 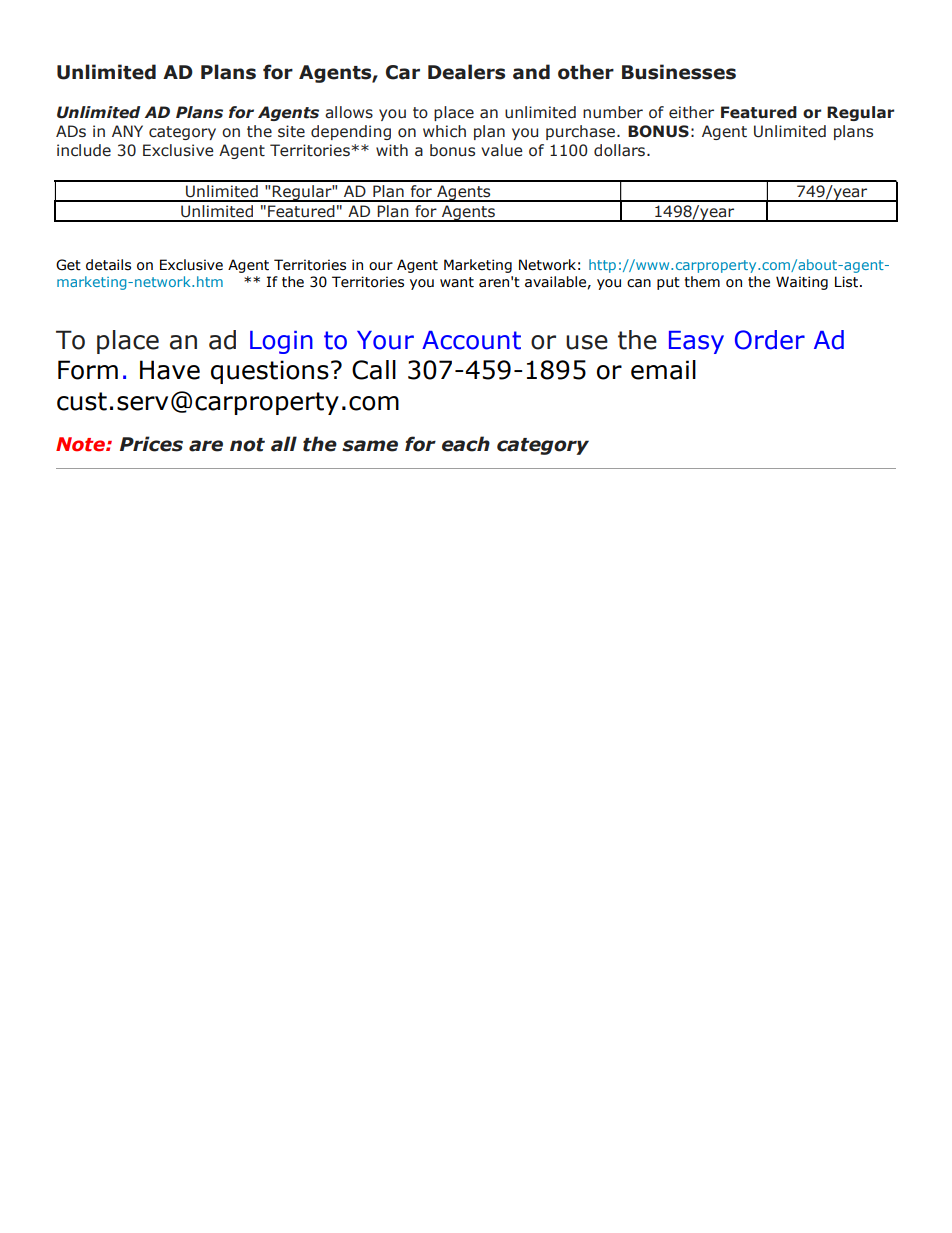 What do you see at coordinates (466, 72) in the screenshot?
I see `Dealers` at bounding box center [466, 72].
